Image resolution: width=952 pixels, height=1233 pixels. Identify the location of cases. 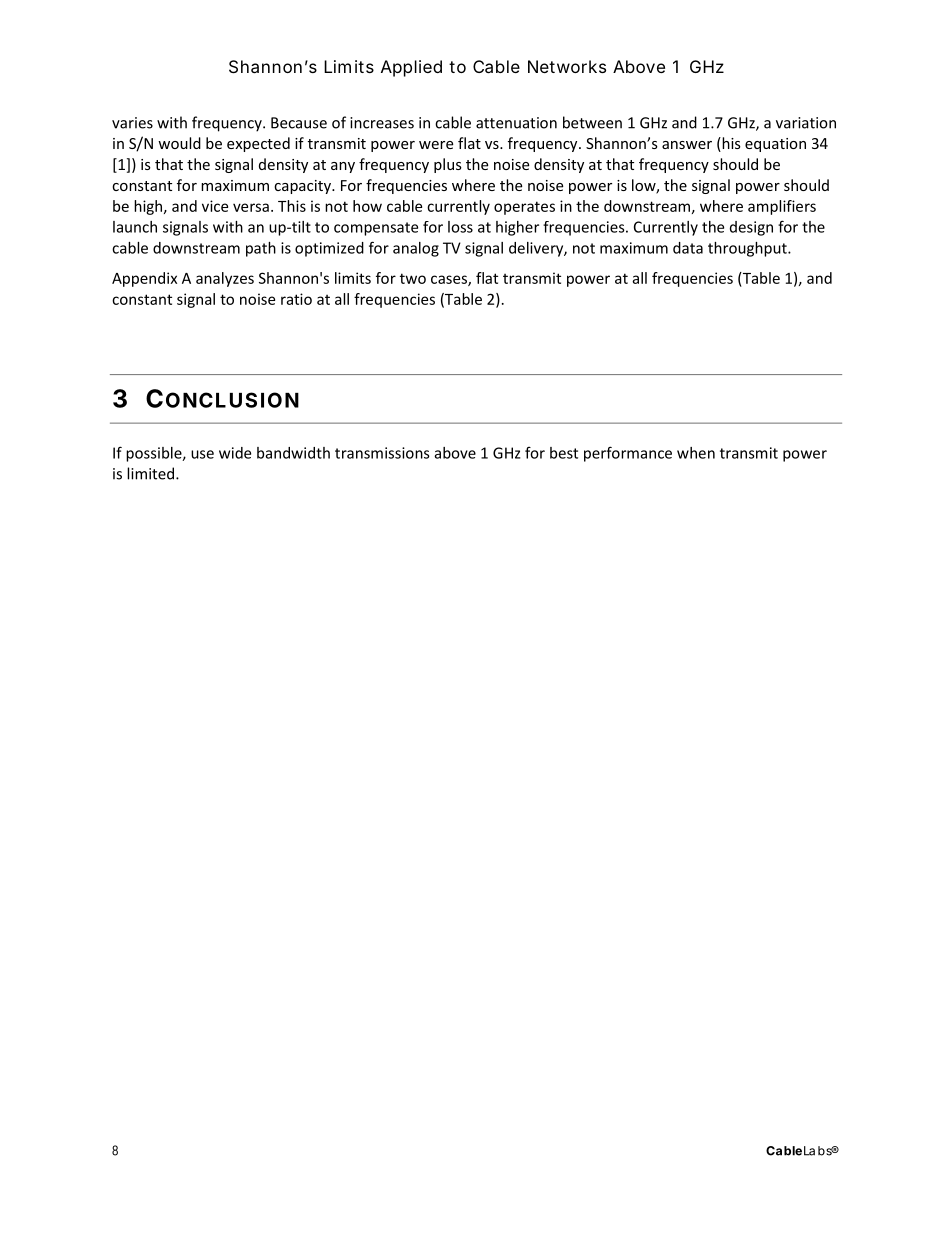
(450, 280).
